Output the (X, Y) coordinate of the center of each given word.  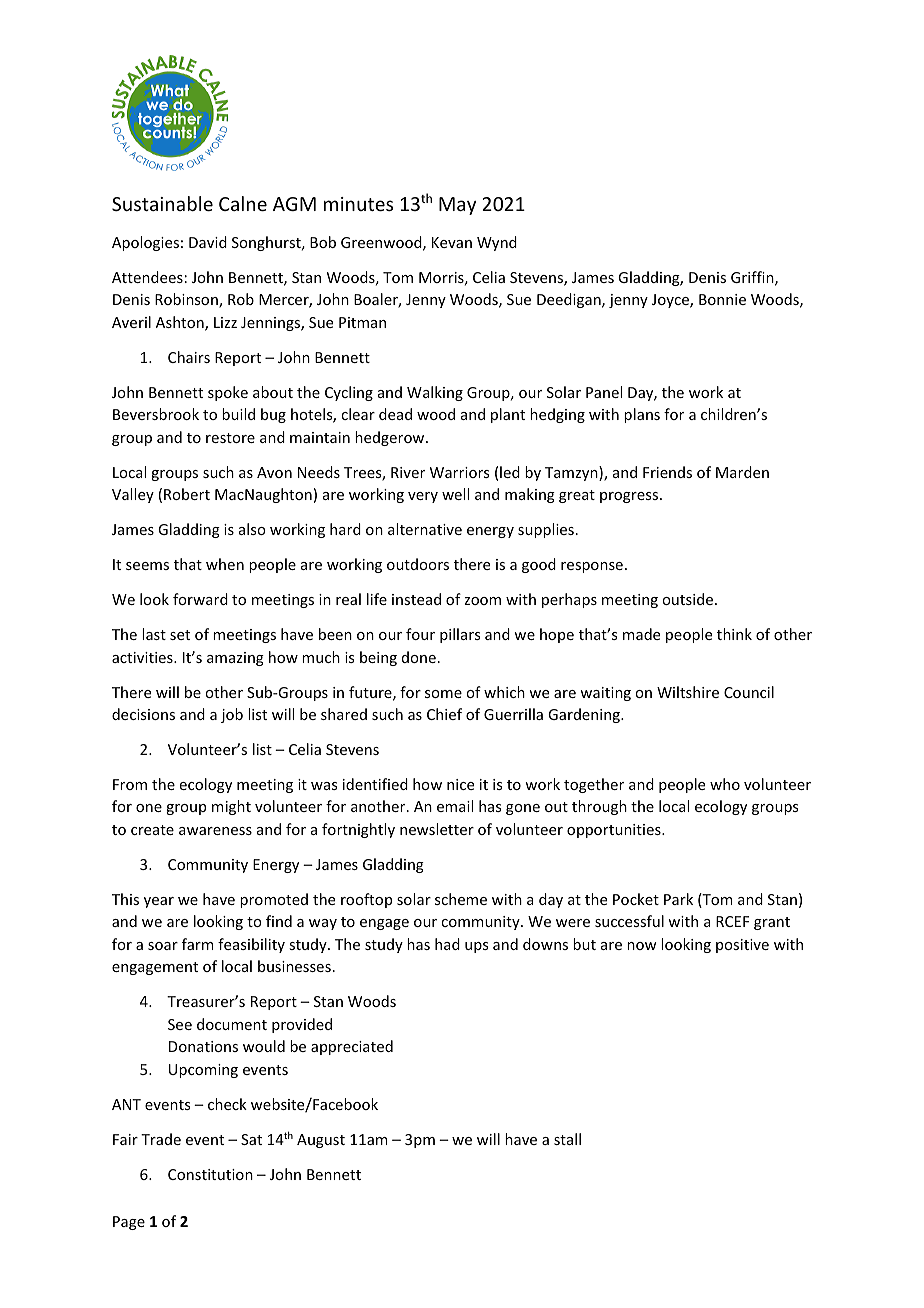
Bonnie (722, 299)
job (232, 715)
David (208, 242)
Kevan (452, 242)
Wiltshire (688, 692)
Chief (444, 714)
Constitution (210, 1174)
